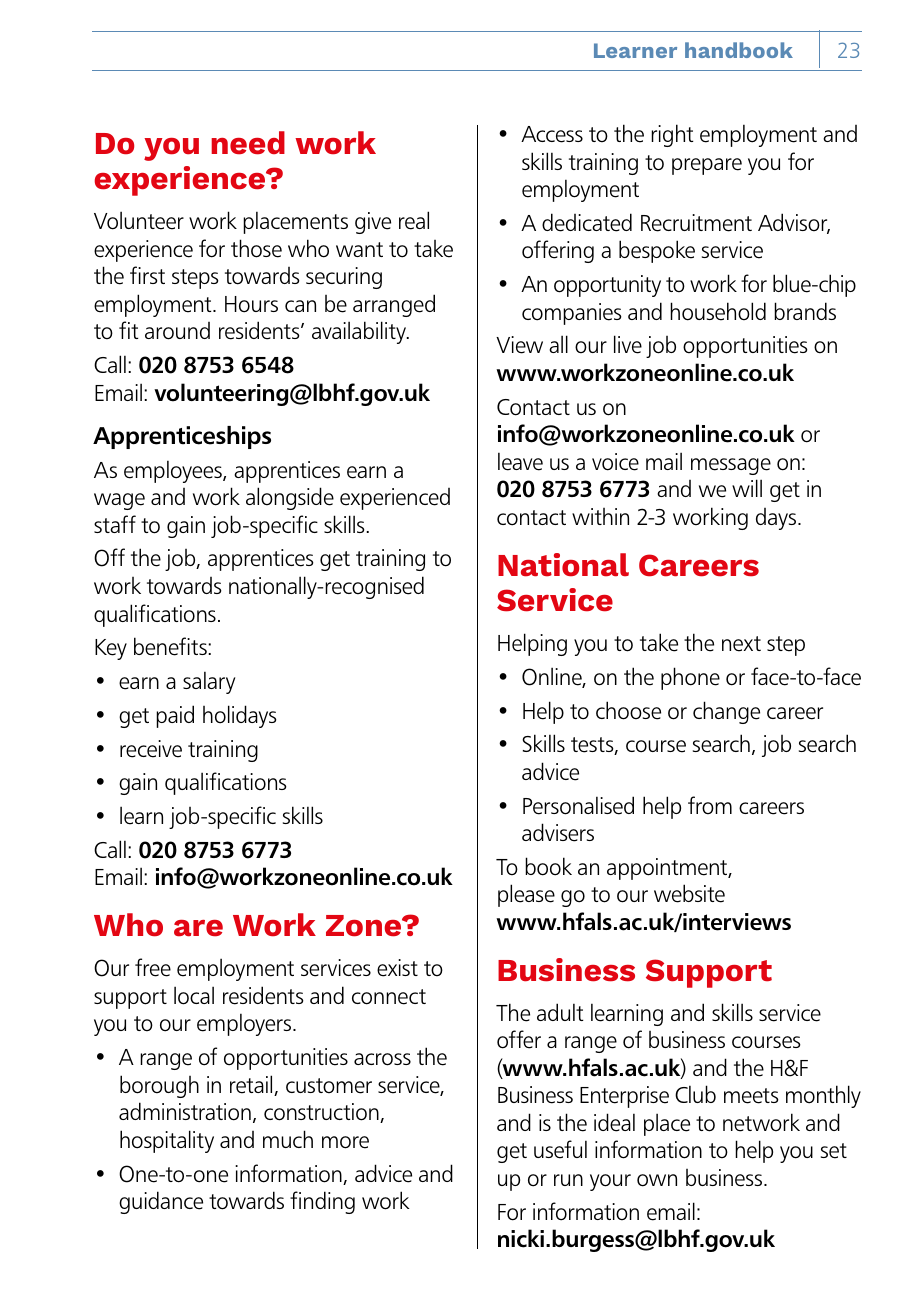 This document has height=1311, width=924. What do you see at coordinates (248, 143) in the document?
I see `need` at bounding box center [248, 143].
